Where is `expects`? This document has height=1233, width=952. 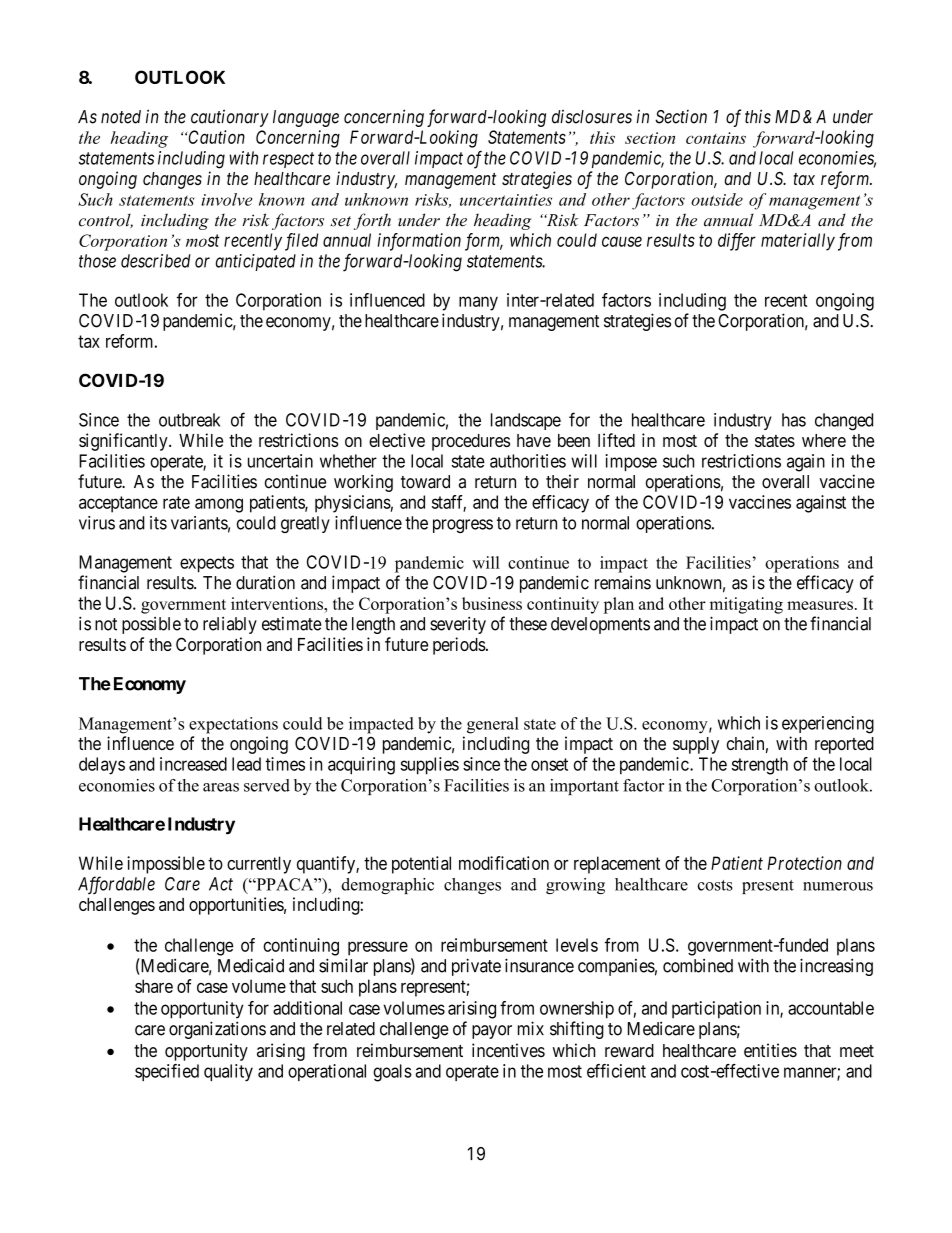
expects is located at coordinates (207, 564).
